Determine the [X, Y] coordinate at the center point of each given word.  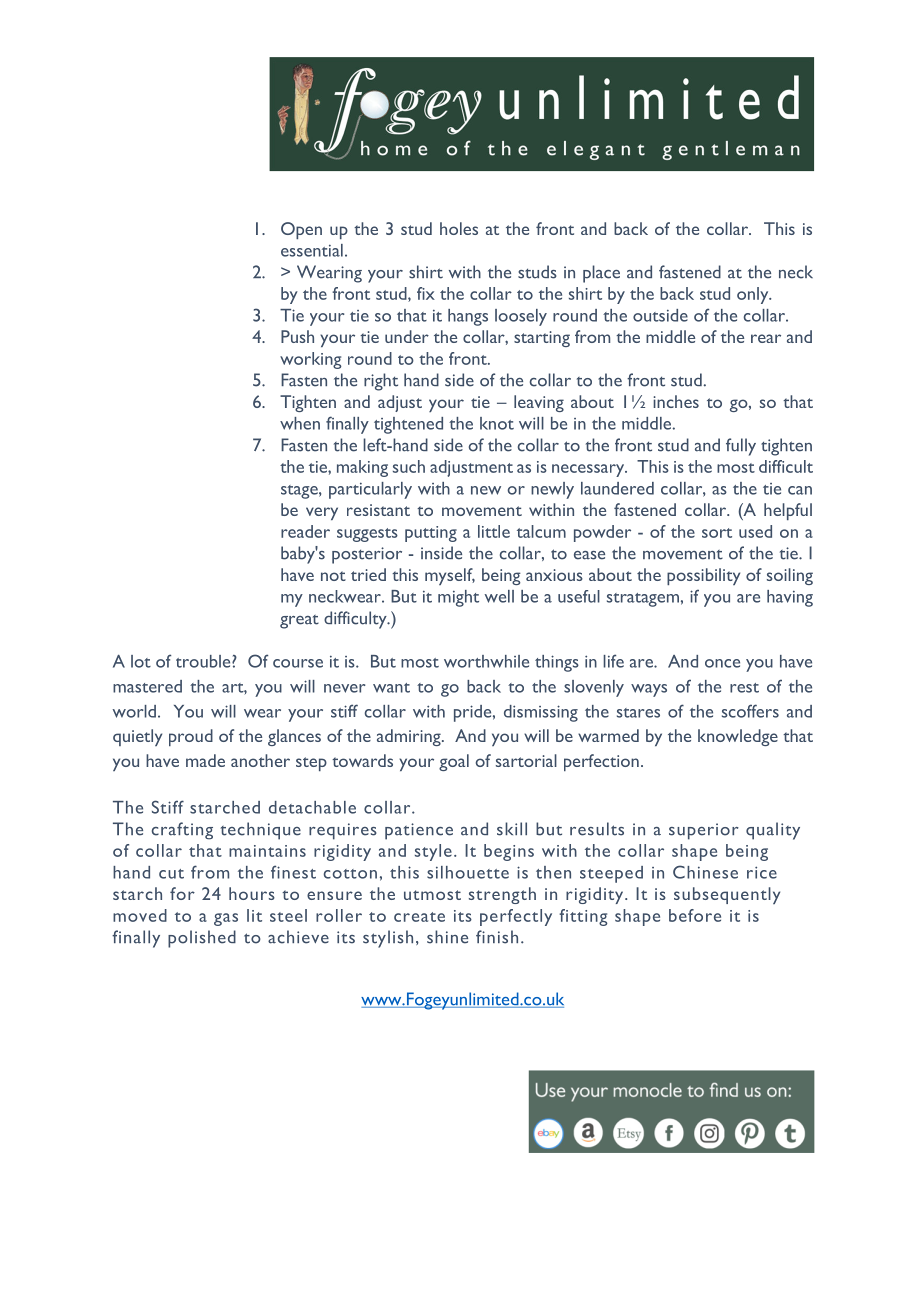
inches [676, 401]
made [205, 760]
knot [497, 423]
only [754, 295]
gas [226, 919]
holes [459, 228]
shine [447, 937]
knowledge [738, 737]
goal [454, 762]
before [695, 915]
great [299, 622]
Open [301, 230]
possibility [703, 576]
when [300, 423]
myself [450, 576]
